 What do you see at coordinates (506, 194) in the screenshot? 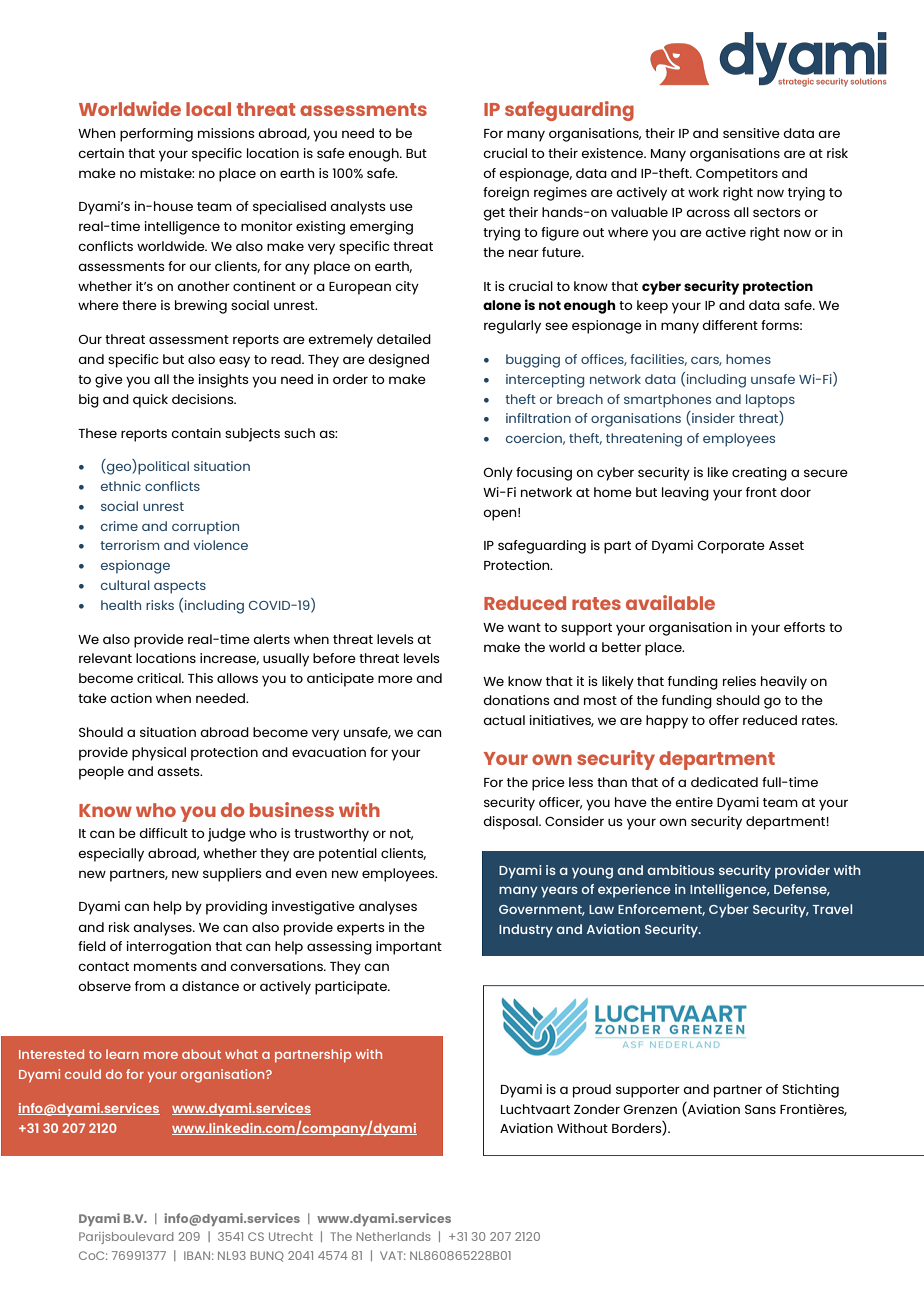
I see `foreign` at bounding box center [506, 194].
